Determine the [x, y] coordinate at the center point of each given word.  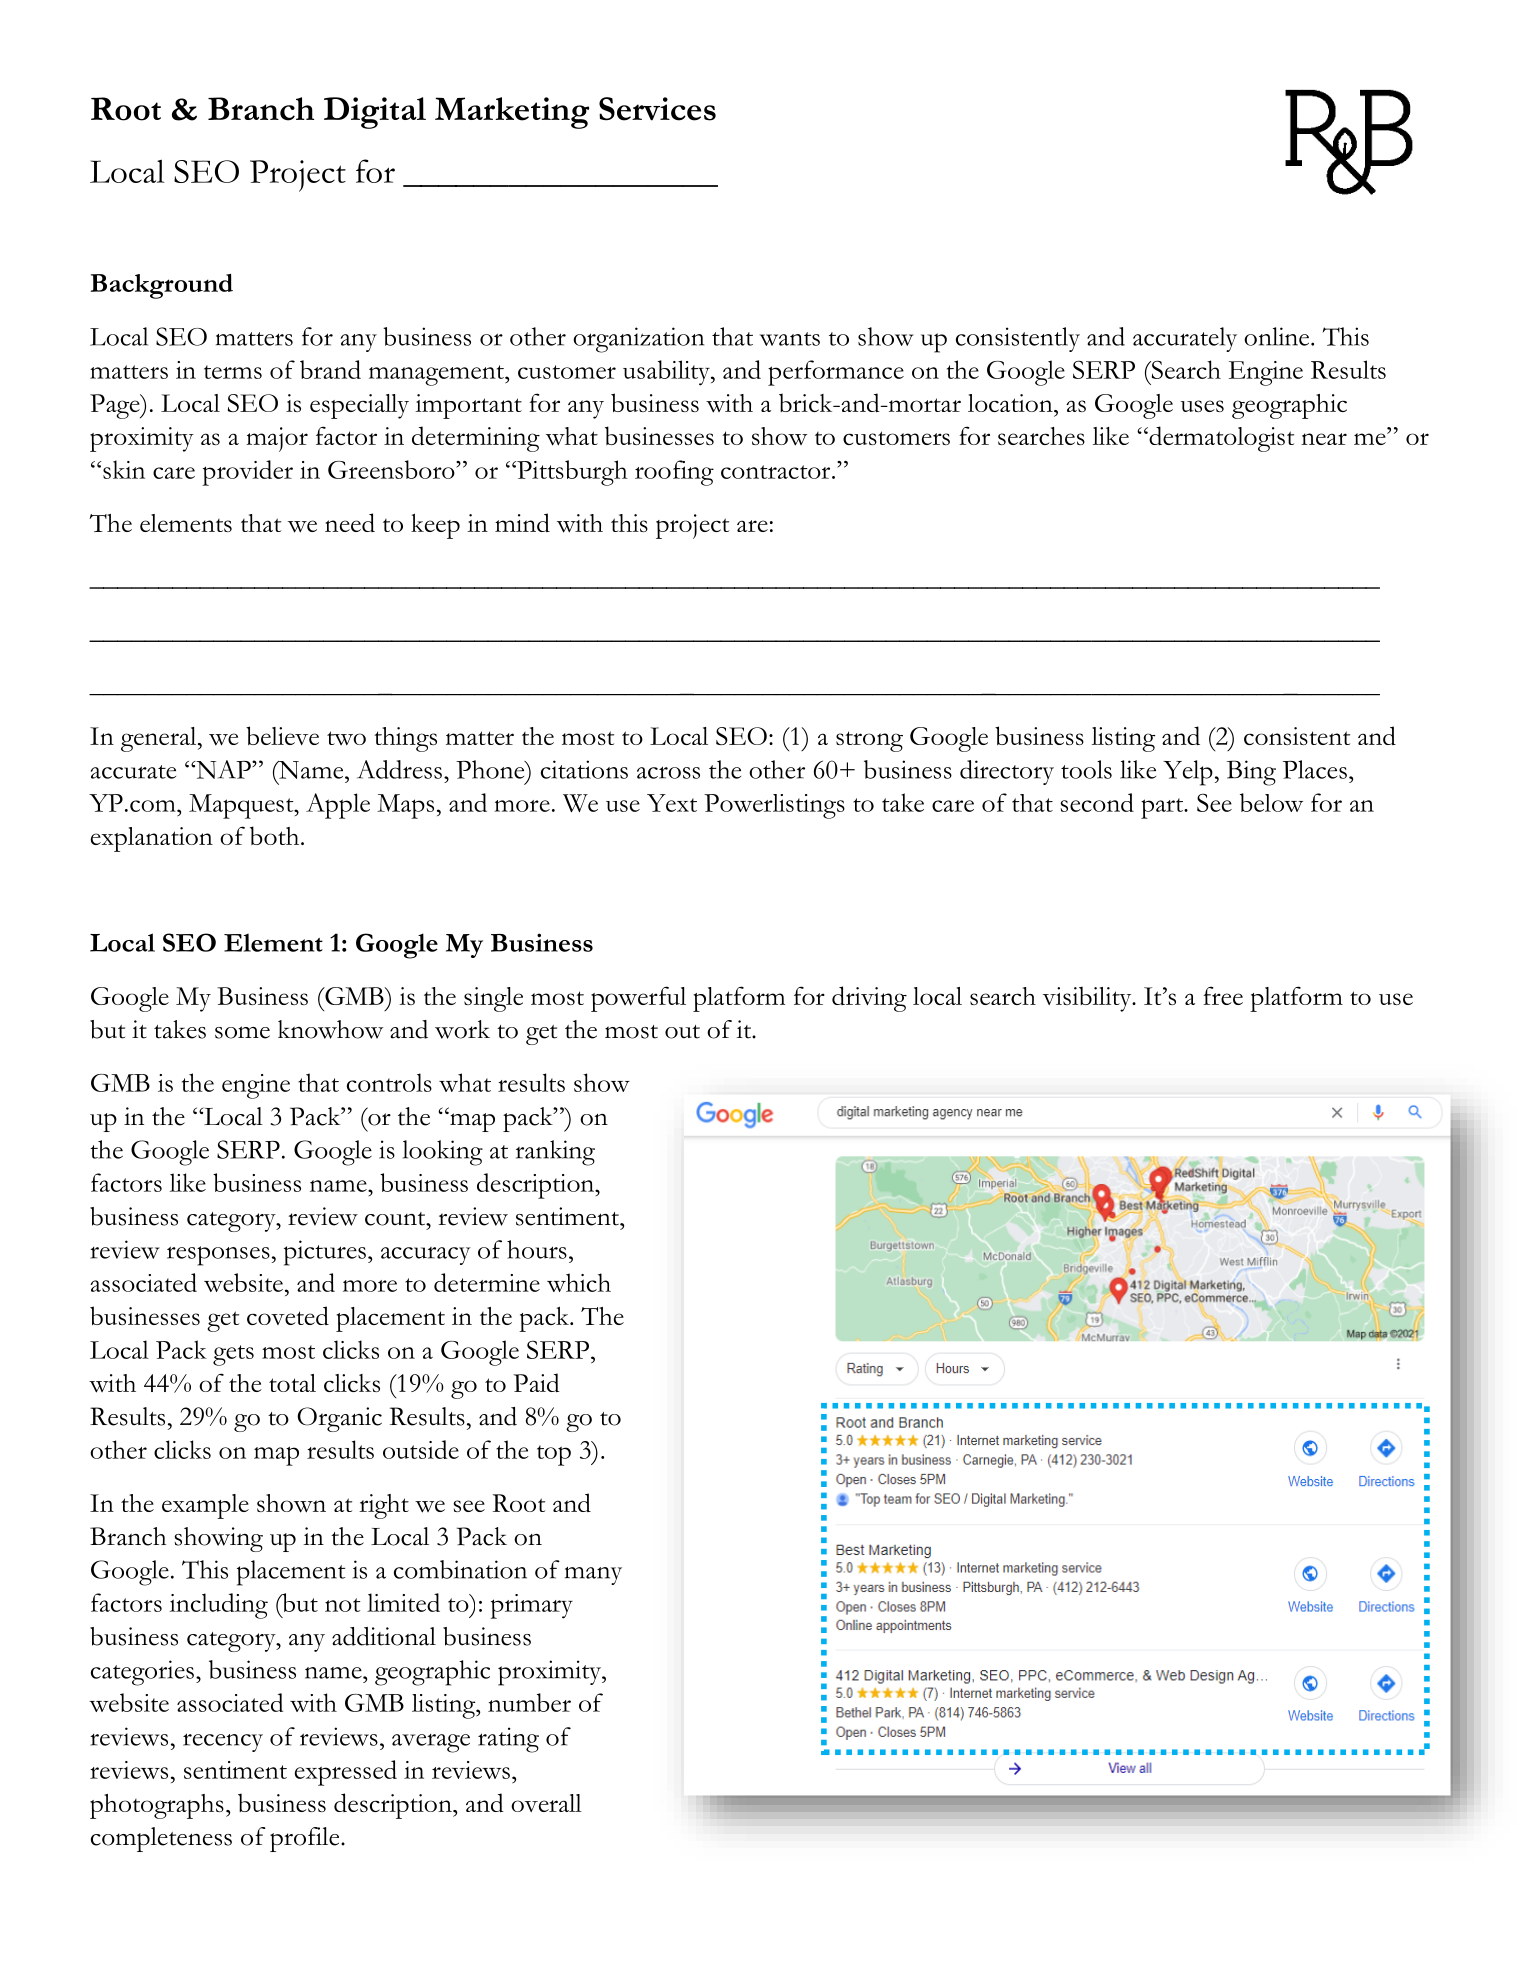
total [292, 1383]
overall [546, 1803]
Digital [375, 113]
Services [657, 109]
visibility [1088, 999]
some [242, 1032]
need [350, 522]
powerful [638, 999]
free [1223, 995]
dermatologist [1220, 439]
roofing [674, 473]
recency [223, 1742]
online [1278, 336]
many [593, 1576]
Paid [536, 1382]
